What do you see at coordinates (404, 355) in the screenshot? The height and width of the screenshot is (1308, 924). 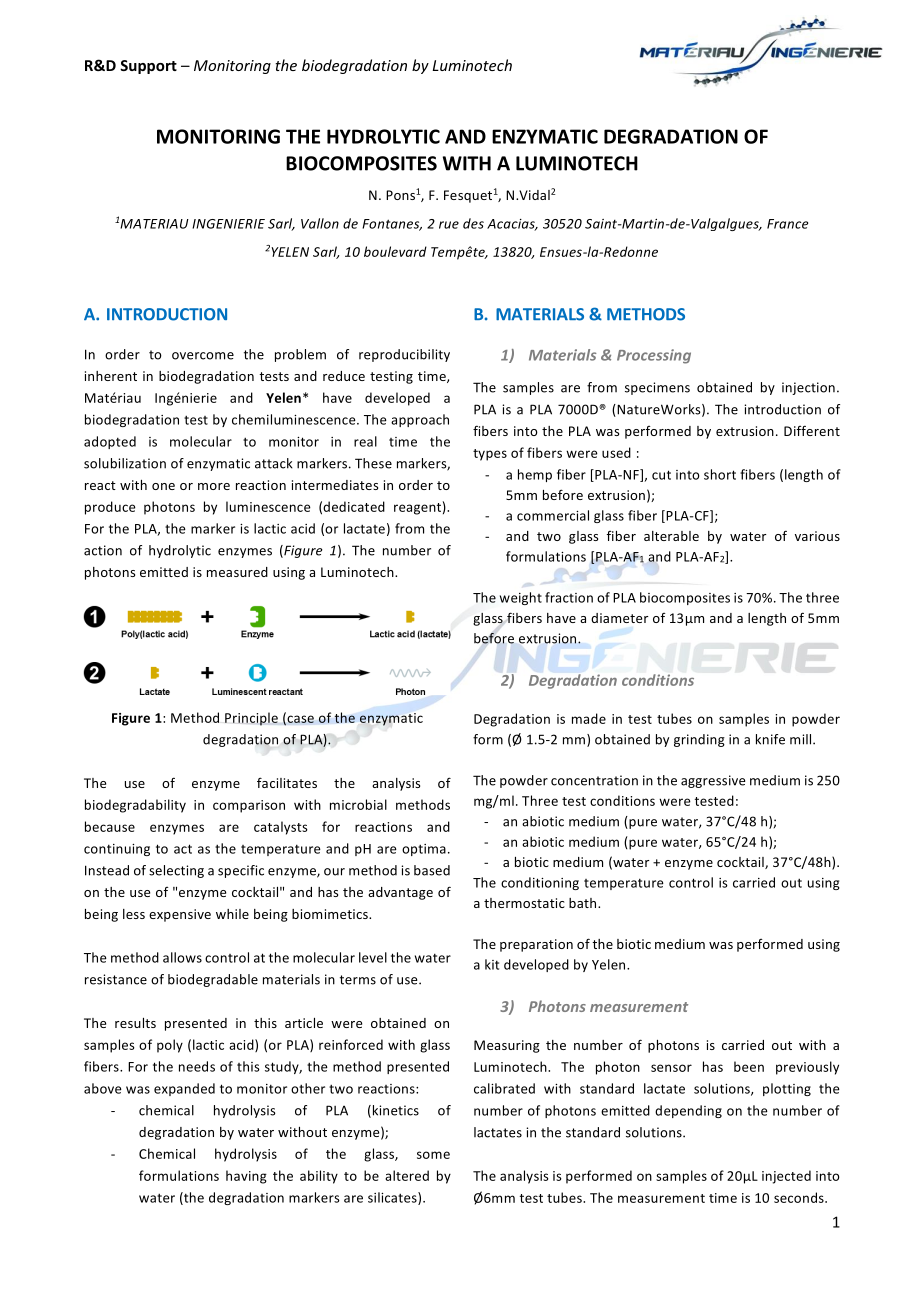 I see `reproducibility` at bounding box center [404, 355].
